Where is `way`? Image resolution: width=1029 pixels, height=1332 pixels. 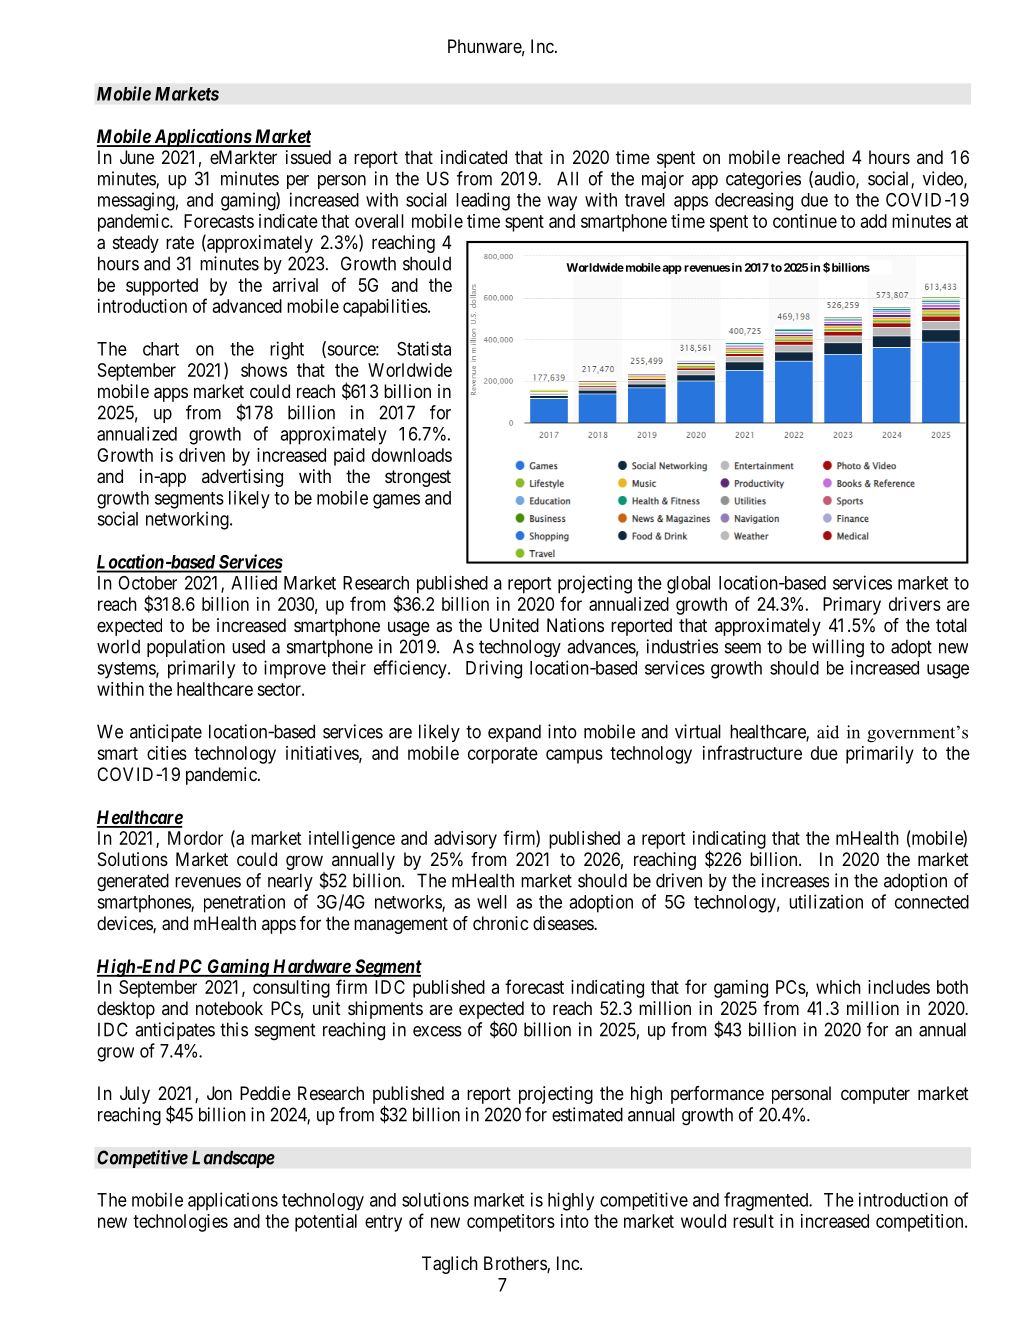 way is located at coordinates (562, 203).
